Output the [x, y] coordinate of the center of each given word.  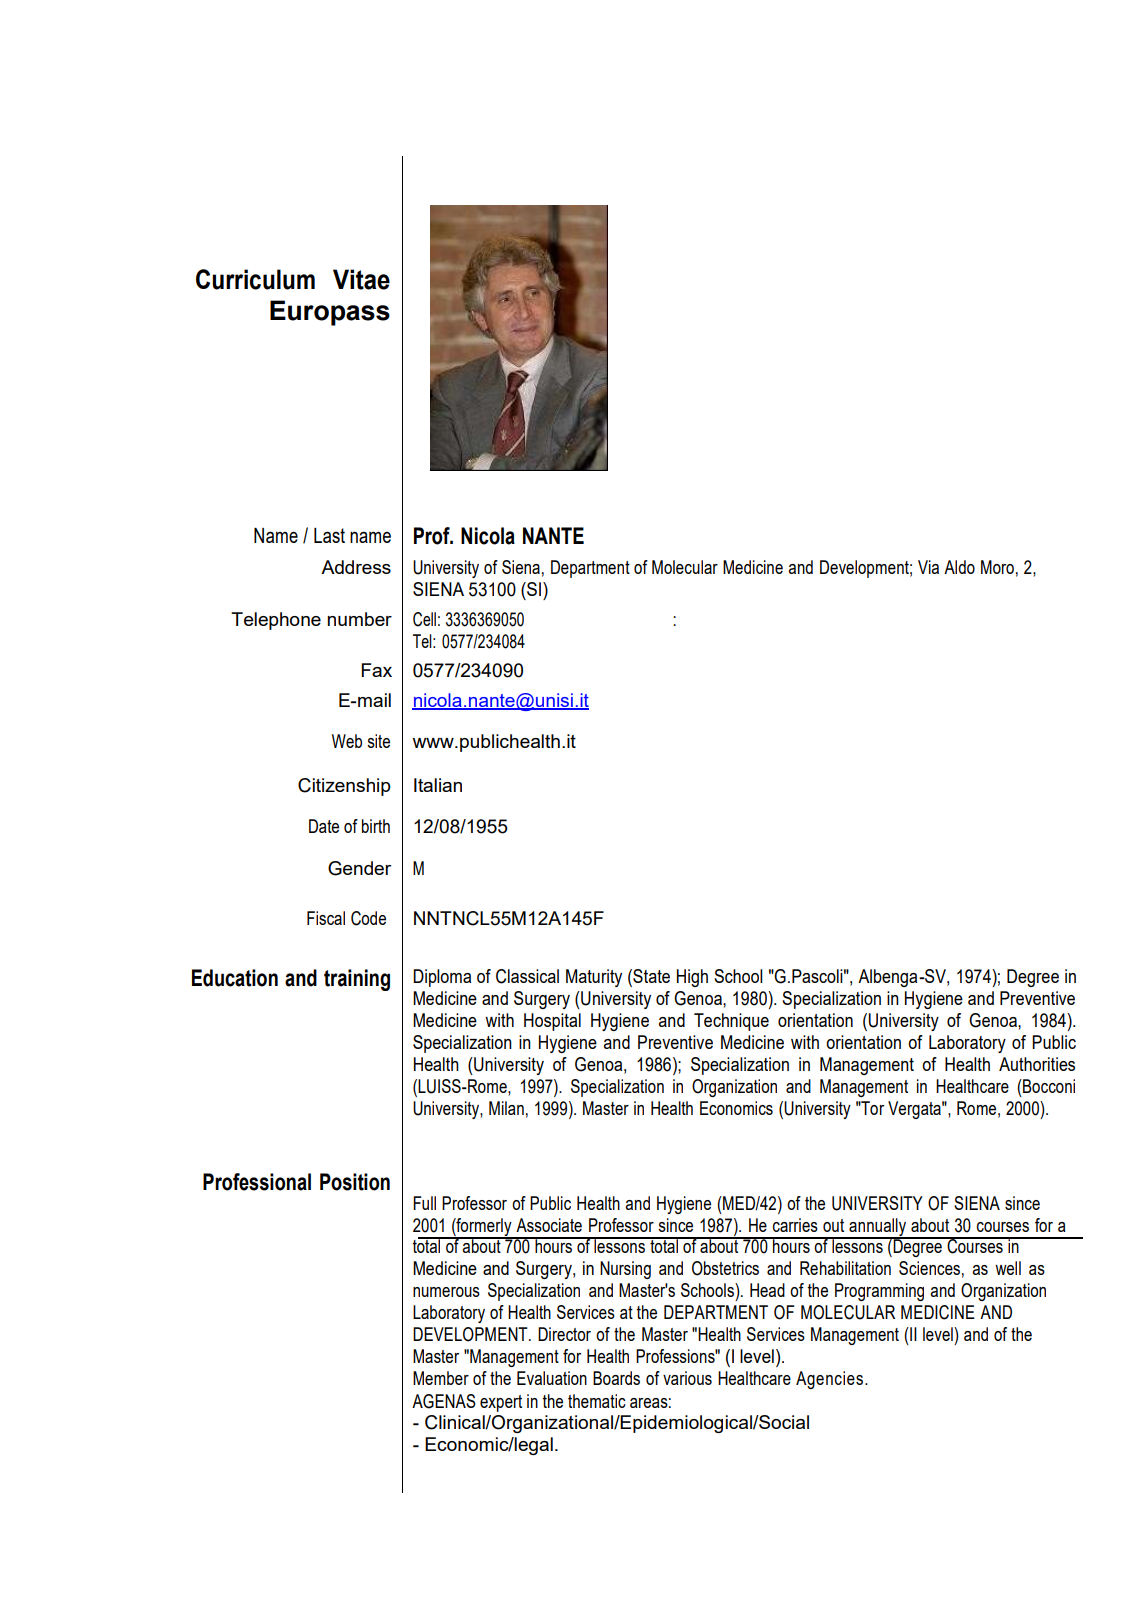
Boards [616, 1378]
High [692, 978]
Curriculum [255, 279]
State [650, 976]
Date [324, 826]
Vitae [361, 279]
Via [928, 567]
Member [441, 1378]
